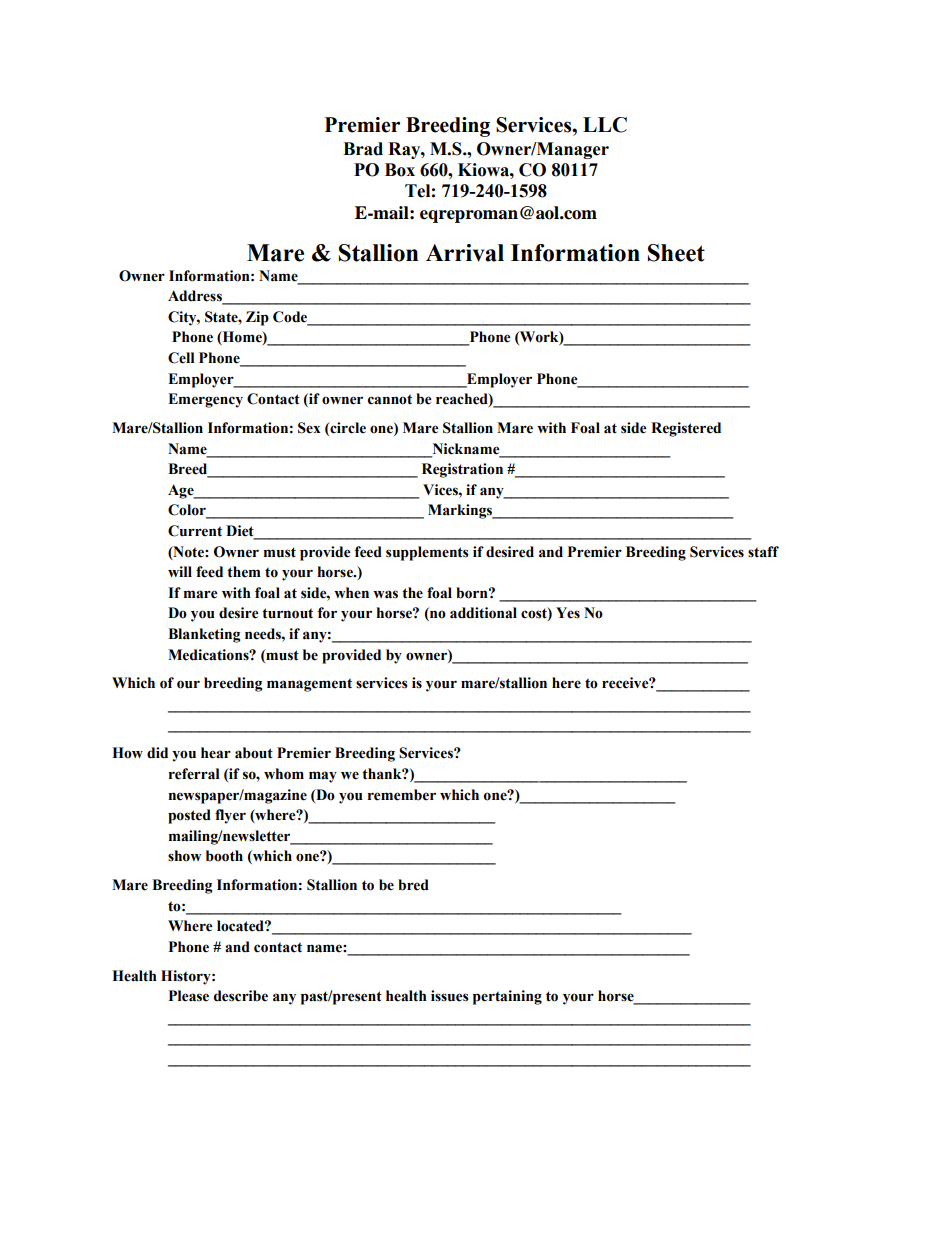 The image size is (952, 1233). Describe the element at coordinates (568, 613) in the image. I see `Yes` at that location.
